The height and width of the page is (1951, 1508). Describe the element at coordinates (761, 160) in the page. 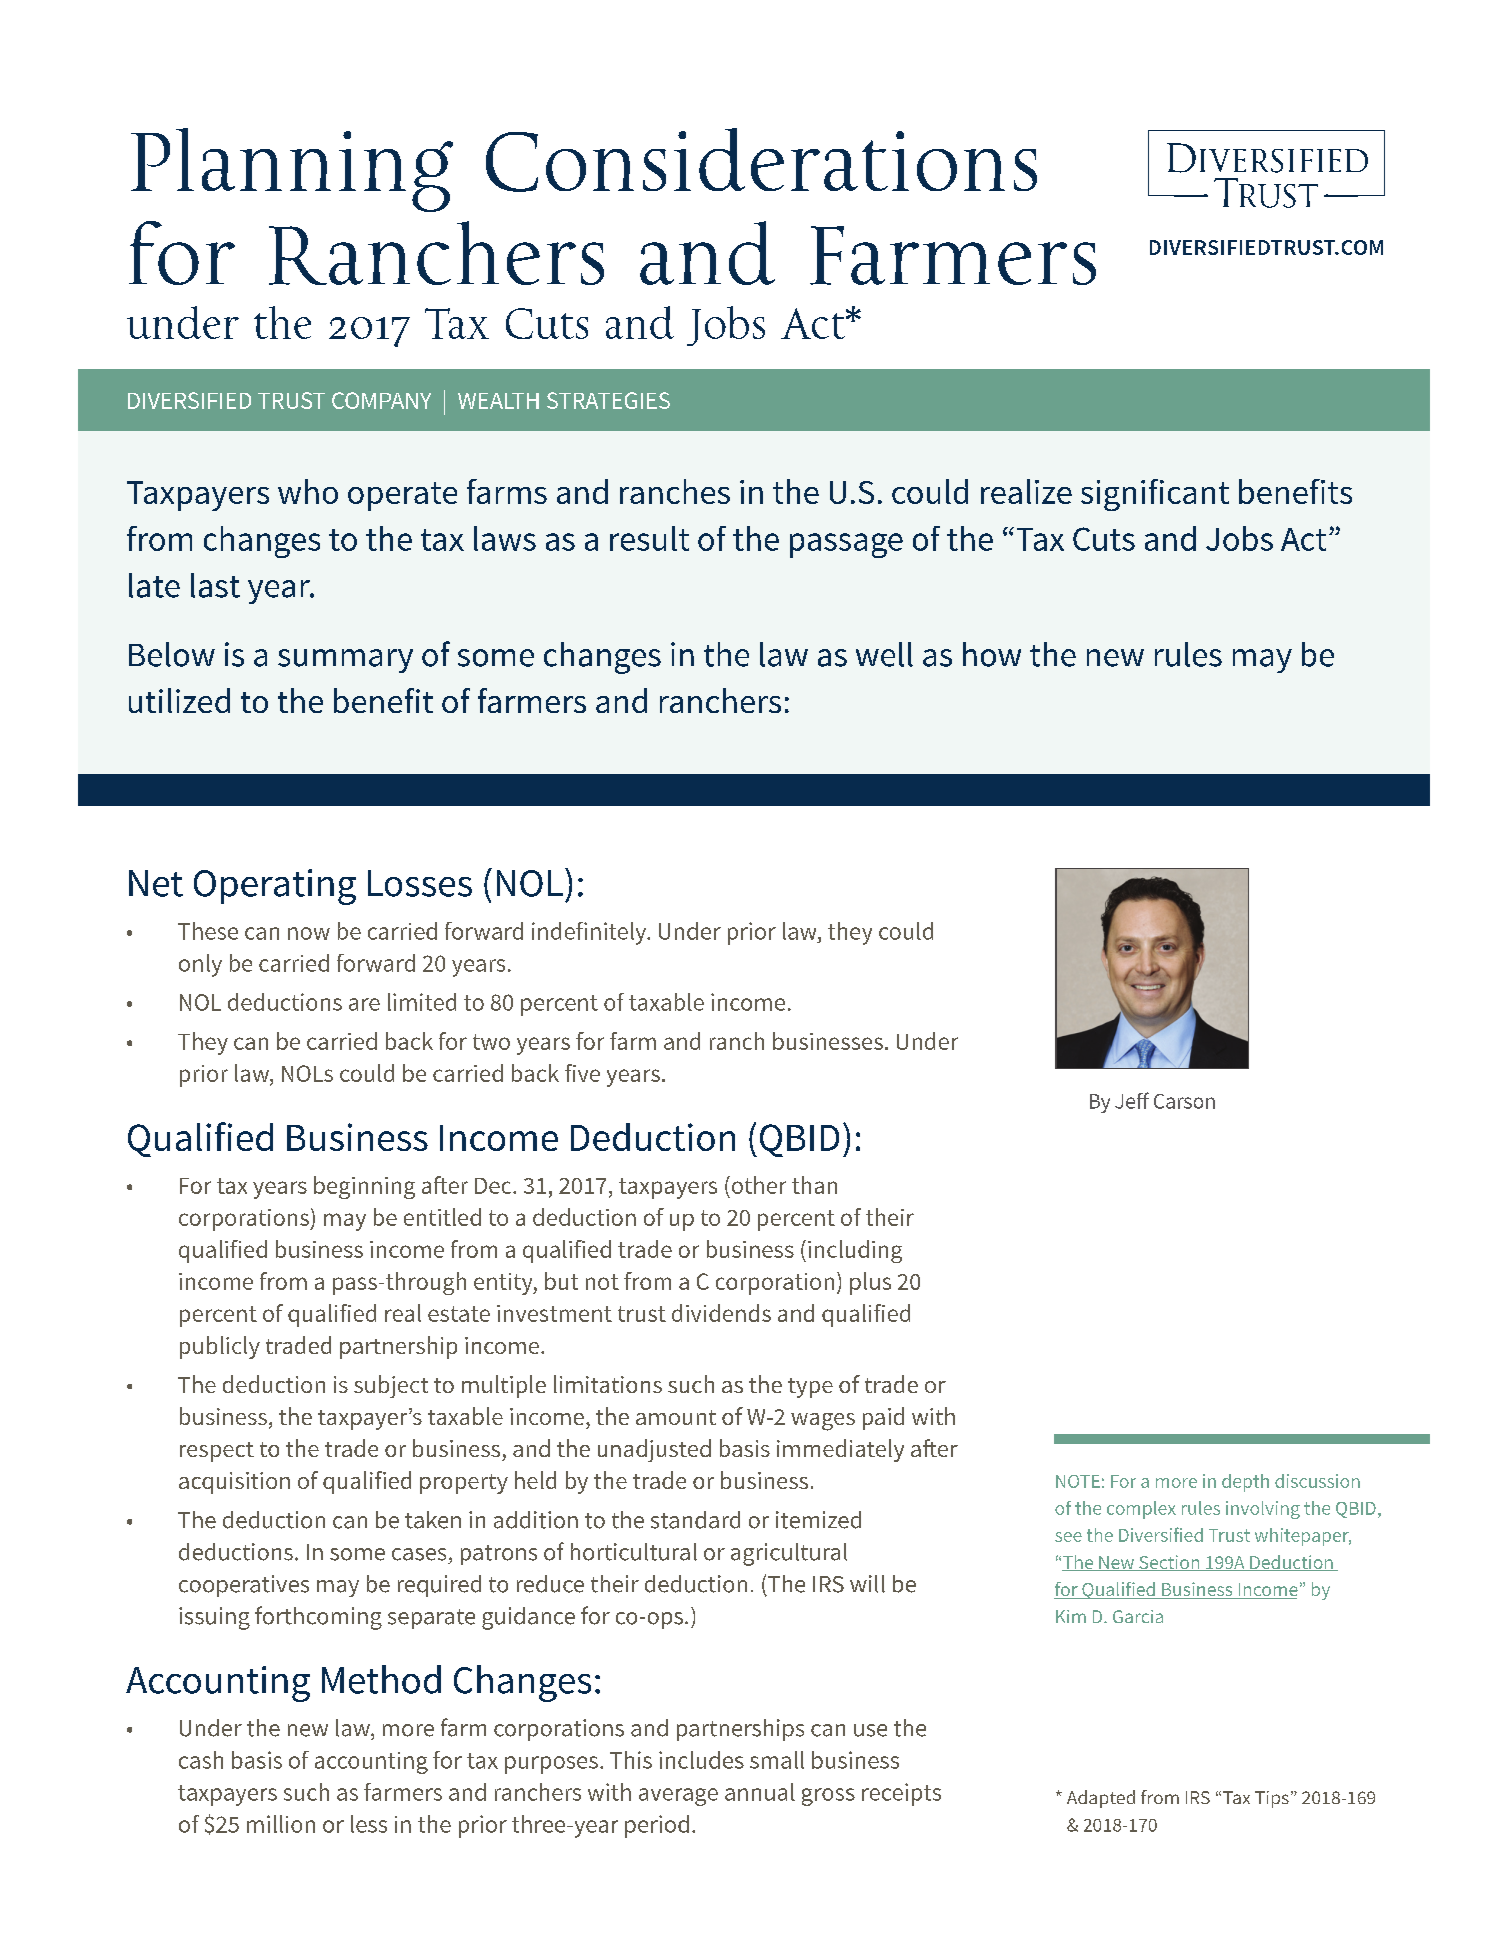

I see `Considerations` at that location.
